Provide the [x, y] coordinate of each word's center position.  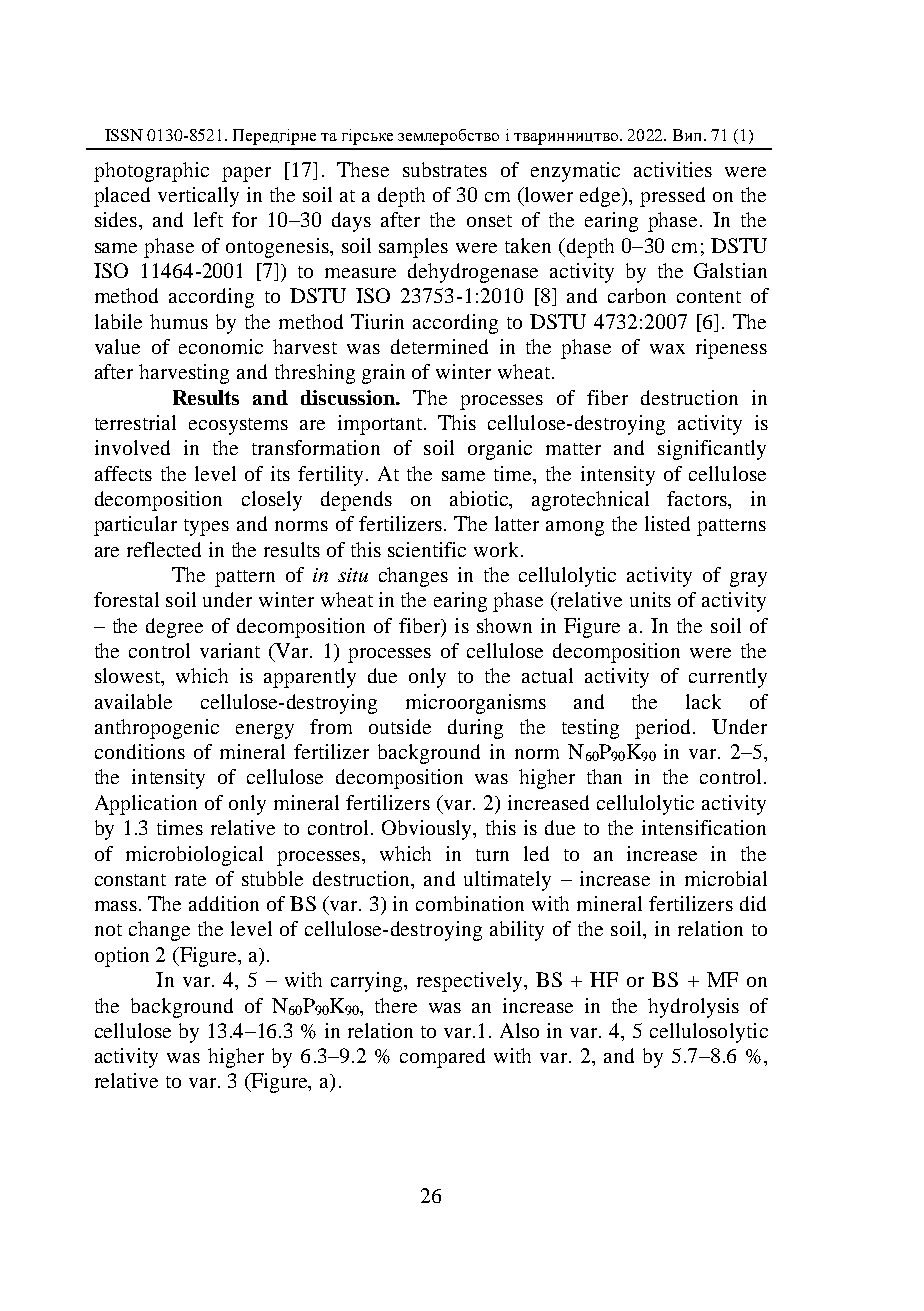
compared [442, 1058]
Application [146, 805]
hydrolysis [693, 1008]
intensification [704, 827]
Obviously [428, 830]
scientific [427, 549]
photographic [151, 172]
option [122, 957]
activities [673, 169]
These [363, 169]
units [650, 599]
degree [174, 628]
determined [439, 346]
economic [221, 346]
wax [667, 349]
